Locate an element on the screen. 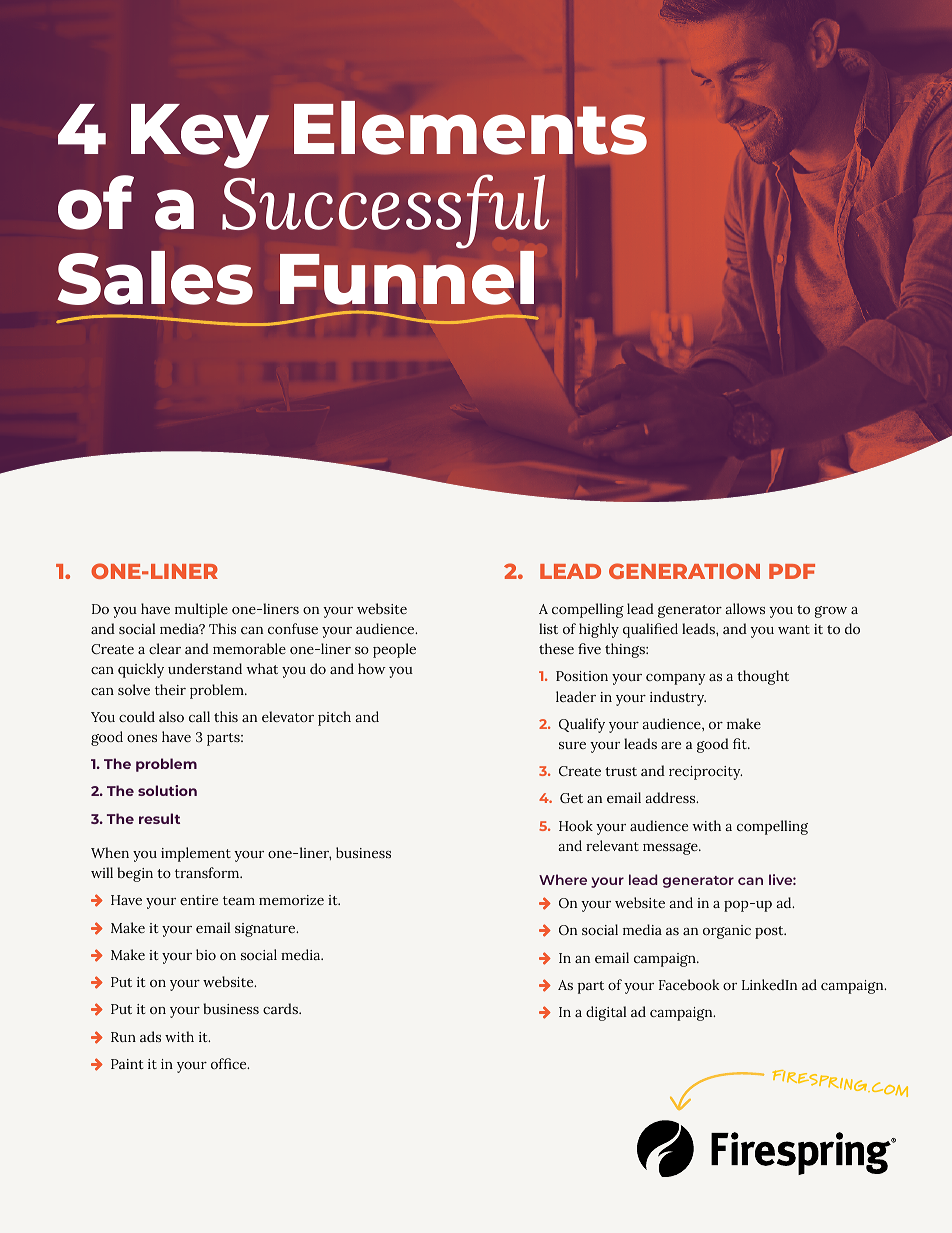  allows is located at coordinates (745, 608).
